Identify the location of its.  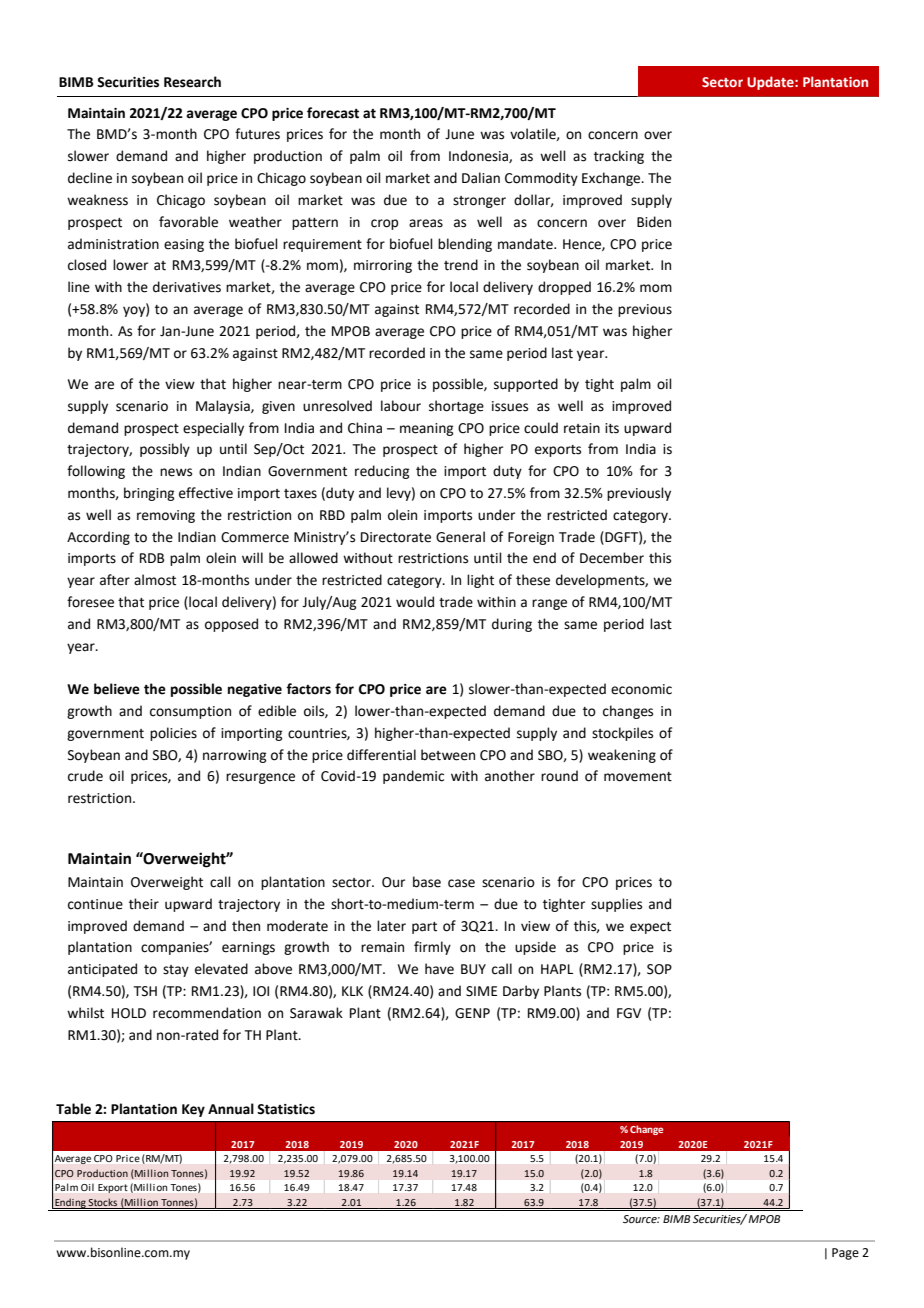
(612, 428).
